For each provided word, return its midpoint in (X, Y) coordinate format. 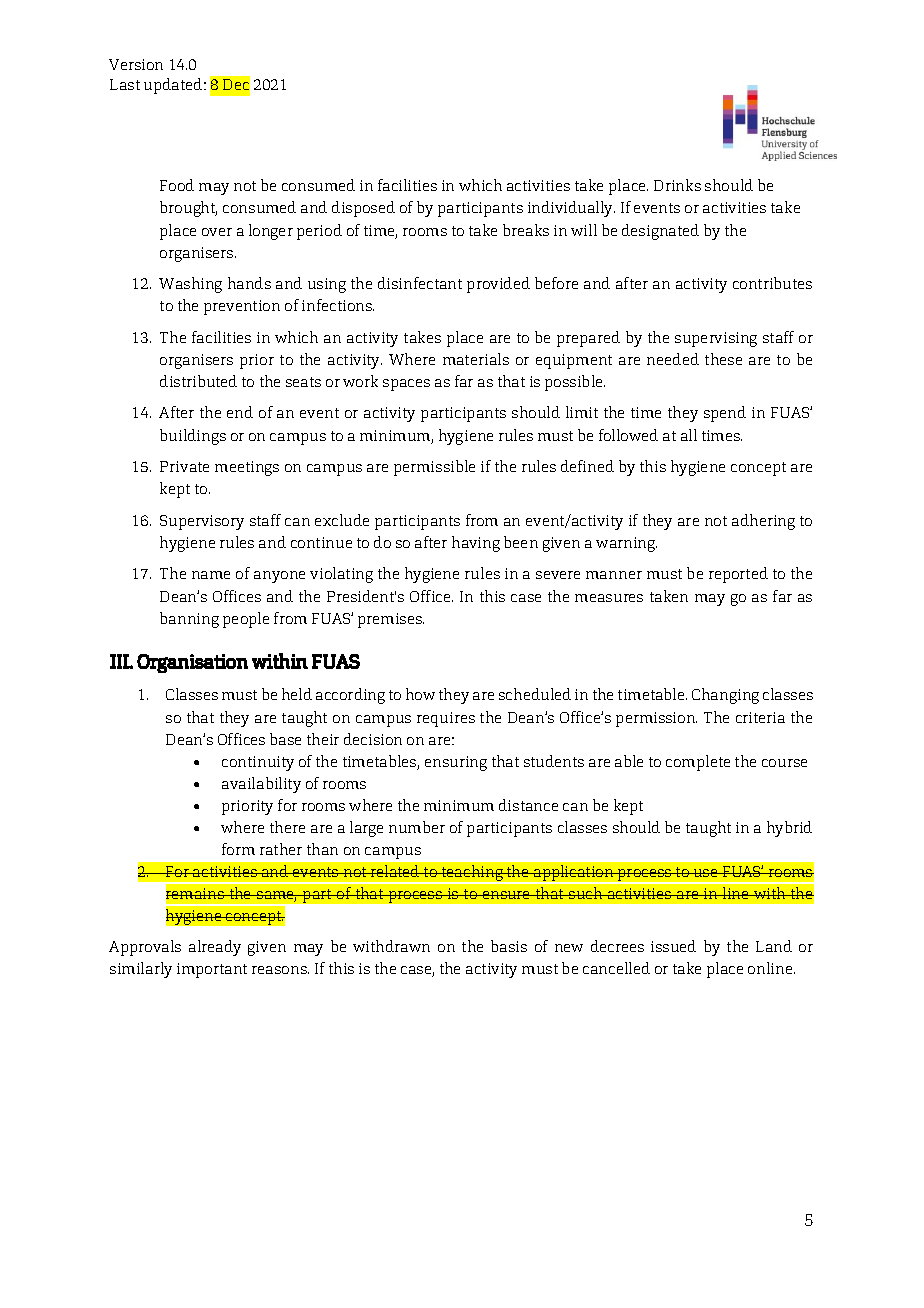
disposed (363, 209)
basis (509, 946)
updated (174, 86)
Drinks (677, 185)
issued (673, 946)
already (215, 948)
